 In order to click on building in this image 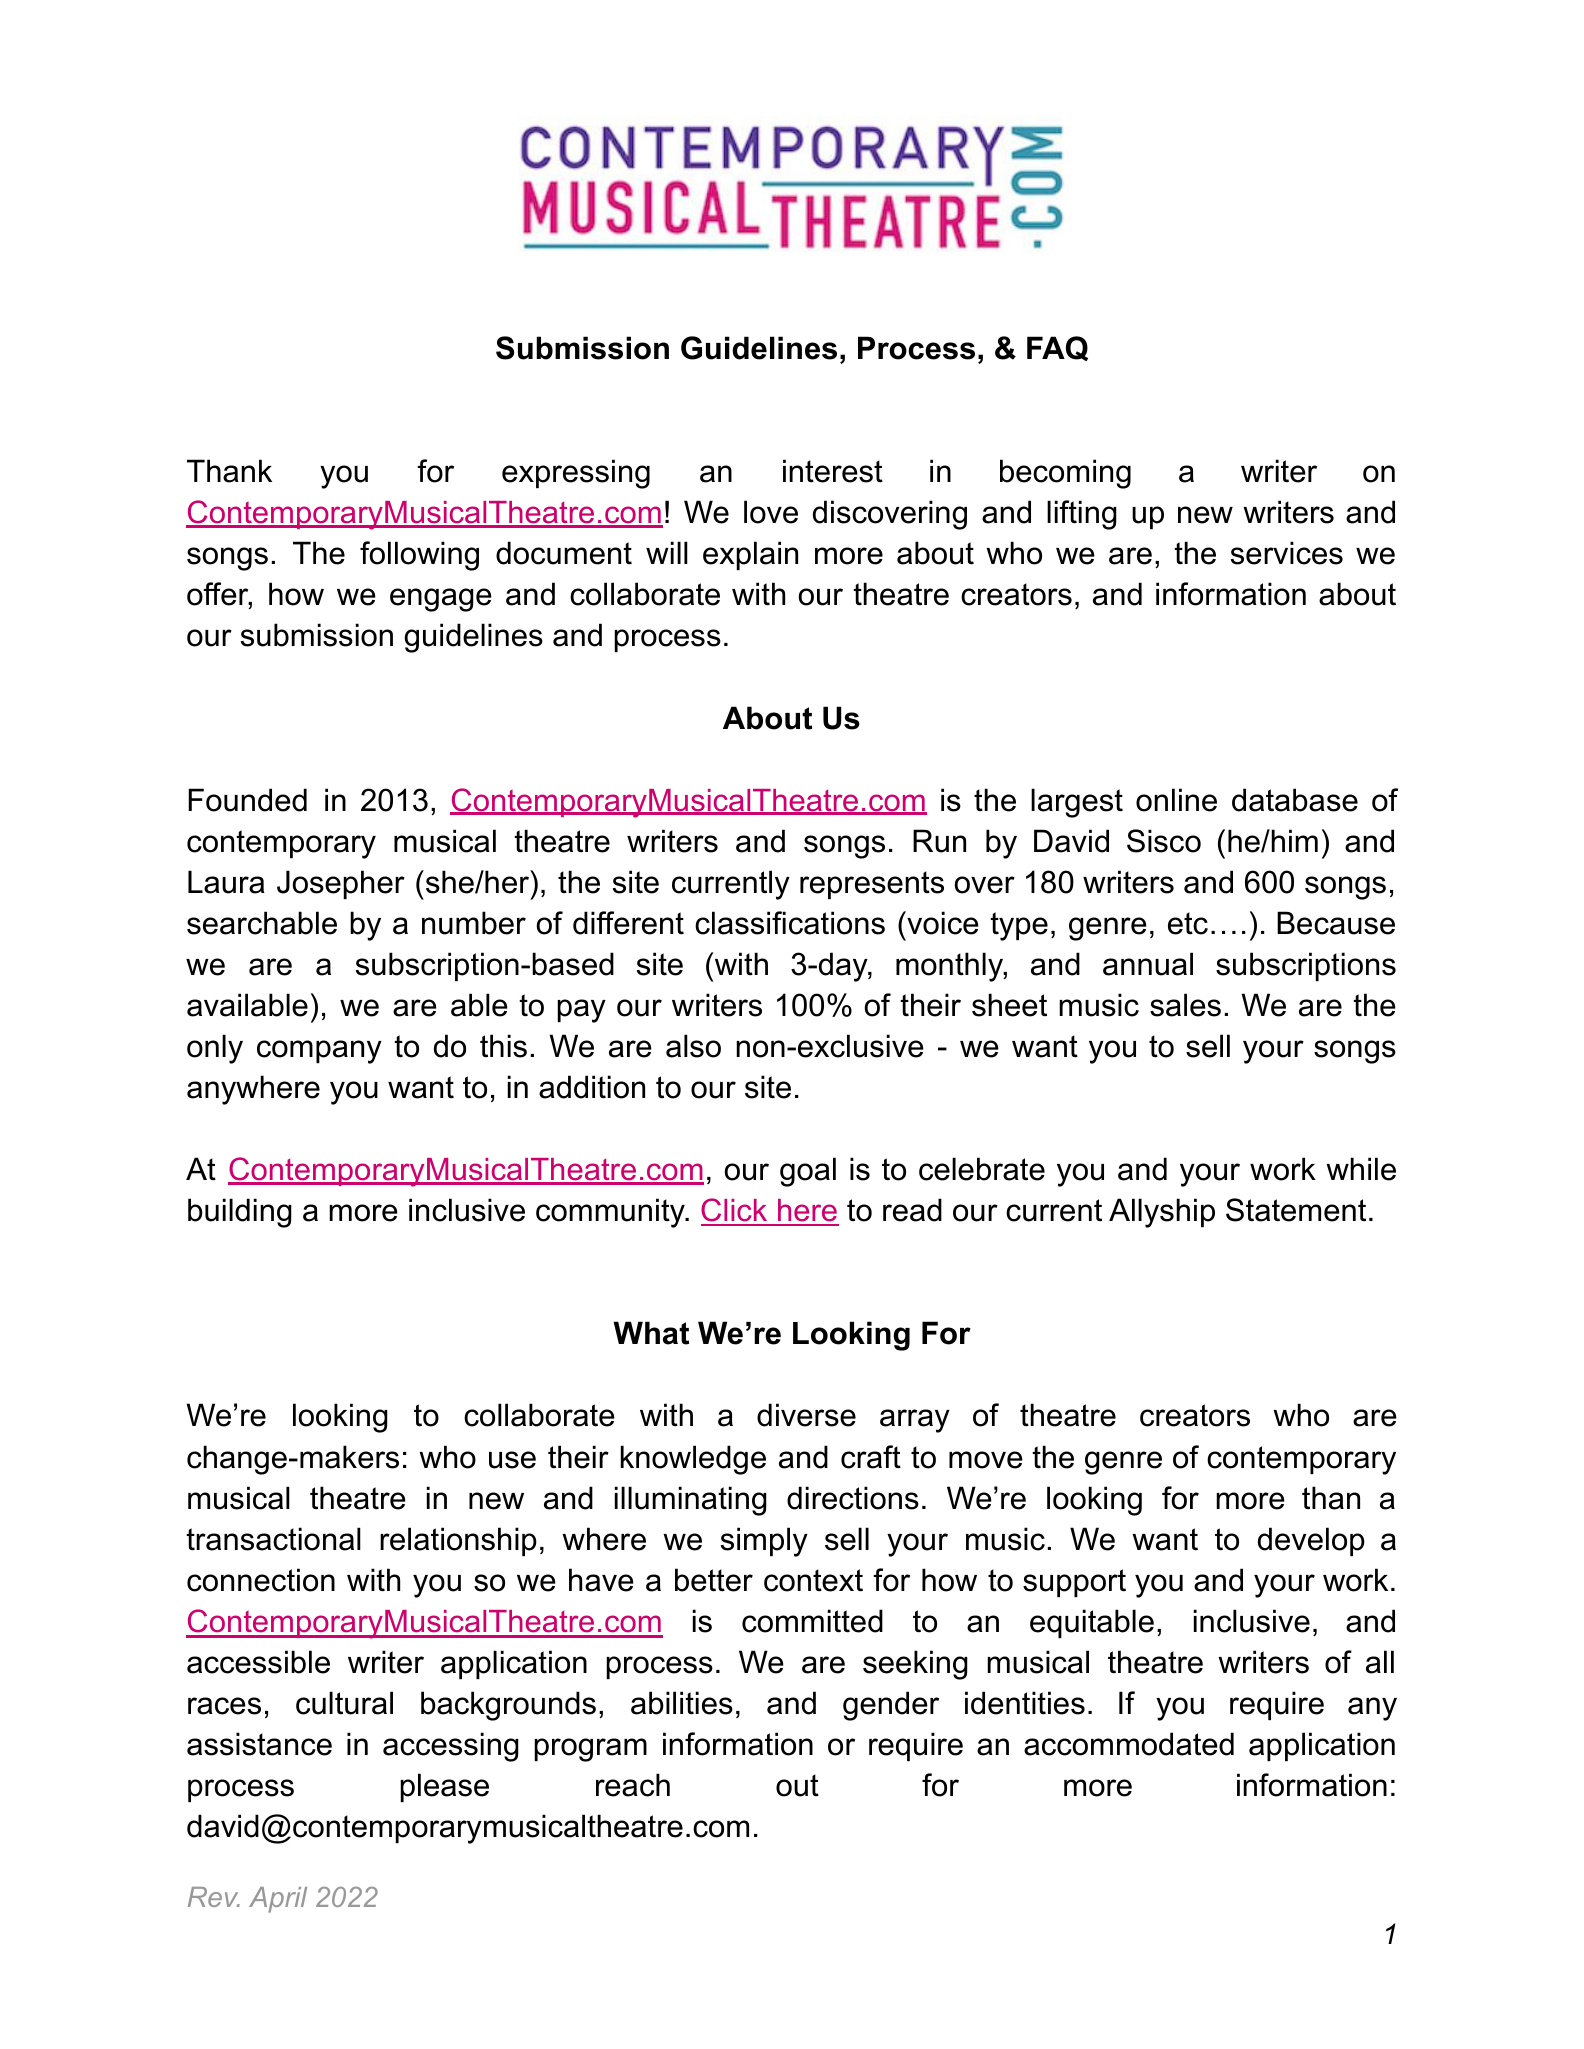, I will do `click(240, 1213)`.
